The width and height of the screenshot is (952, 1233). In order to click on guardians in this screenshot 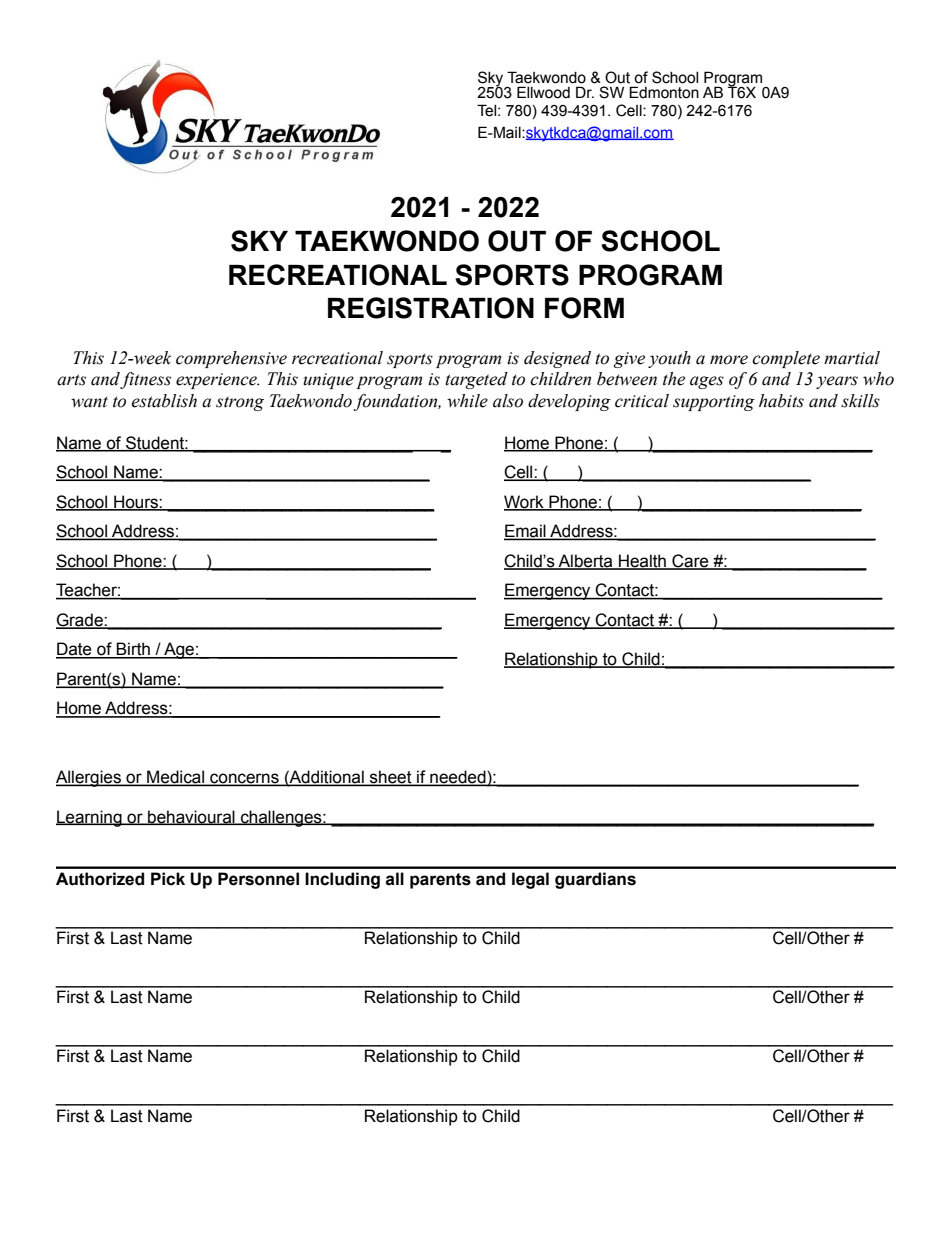, I will do `click(595, 880)`.
